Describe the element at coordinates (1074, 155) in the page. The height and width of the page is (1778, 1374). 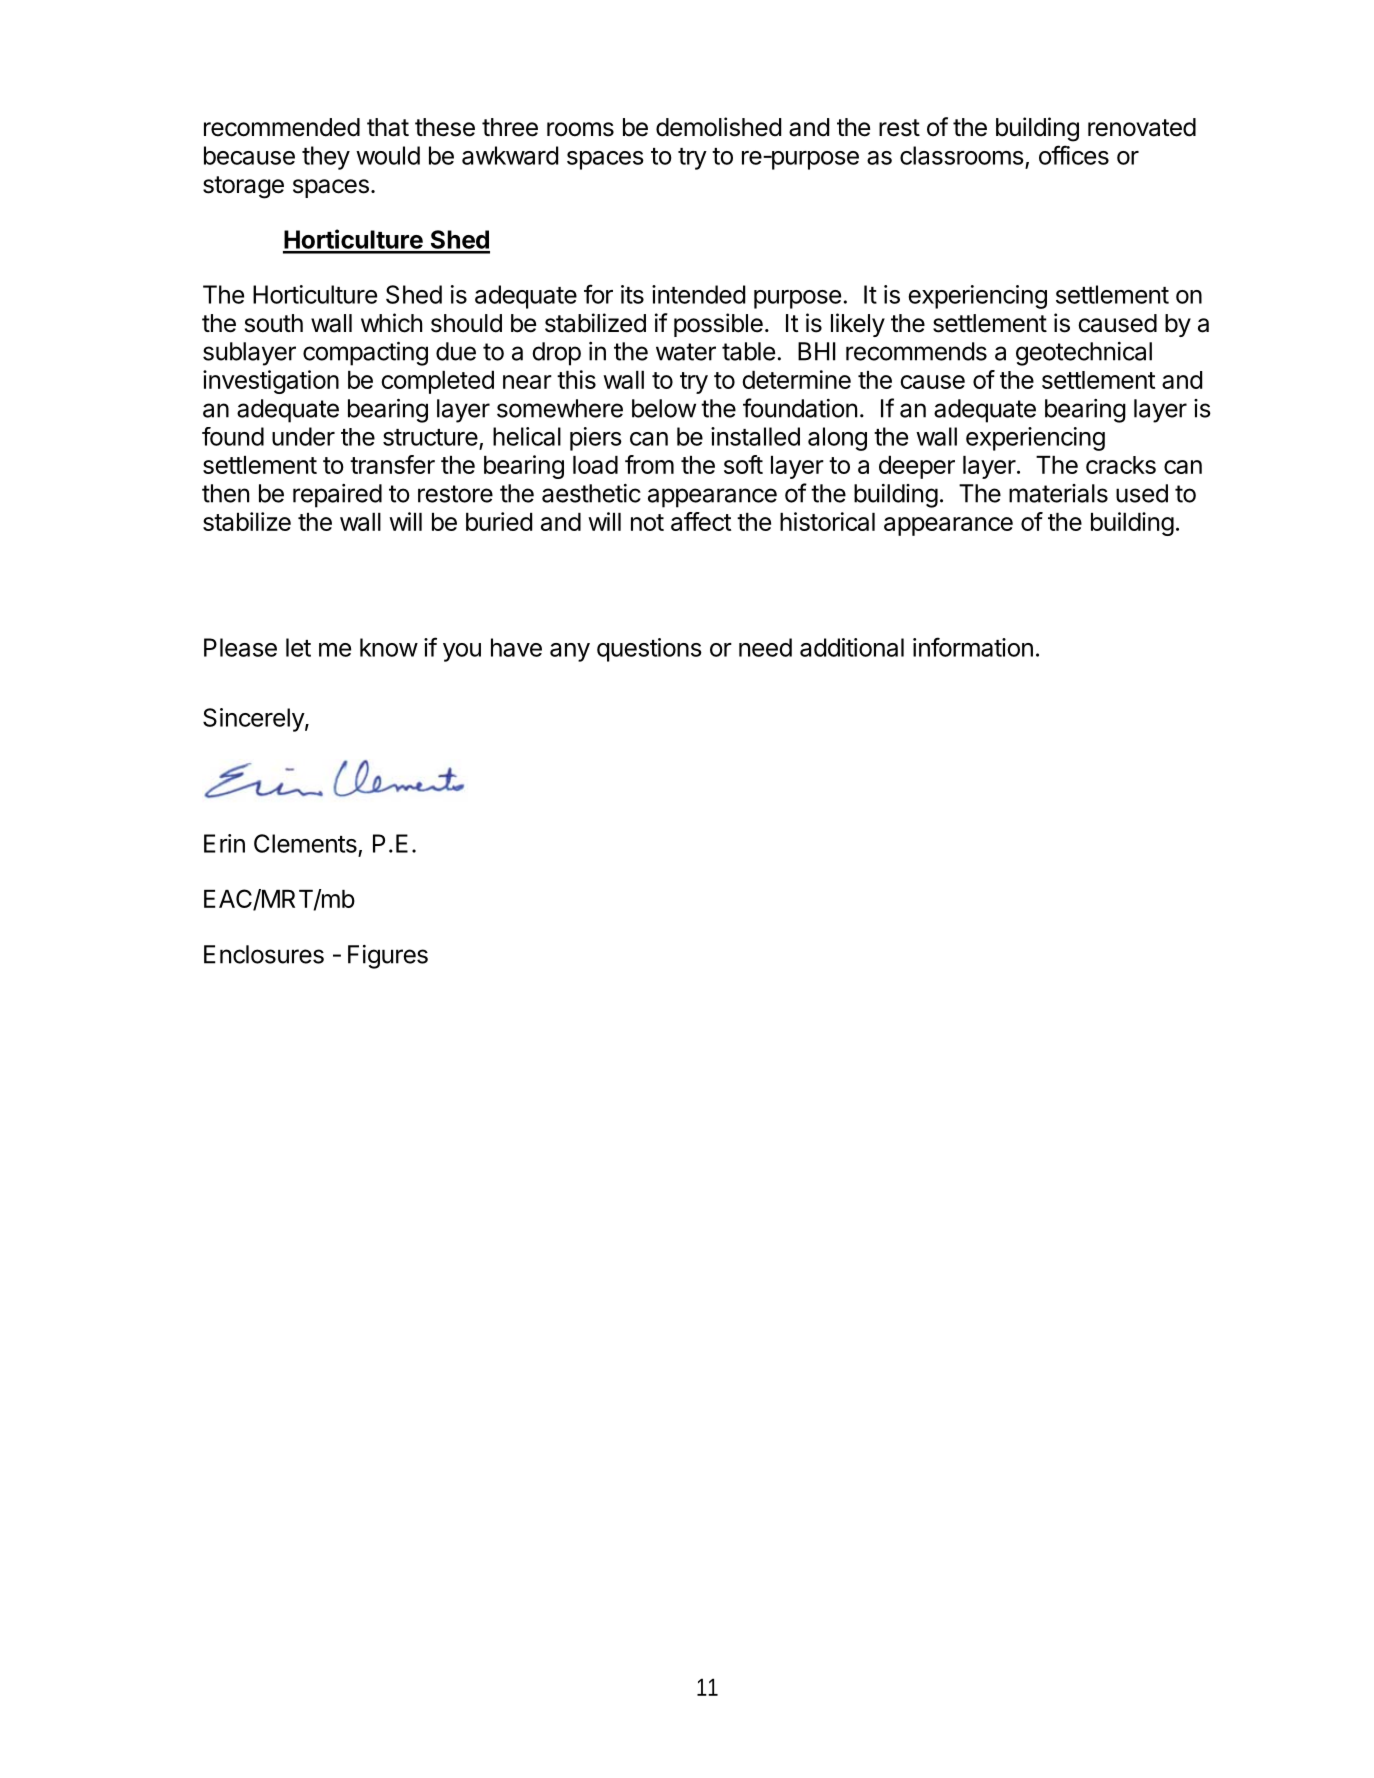
I see `offices` at that location.
